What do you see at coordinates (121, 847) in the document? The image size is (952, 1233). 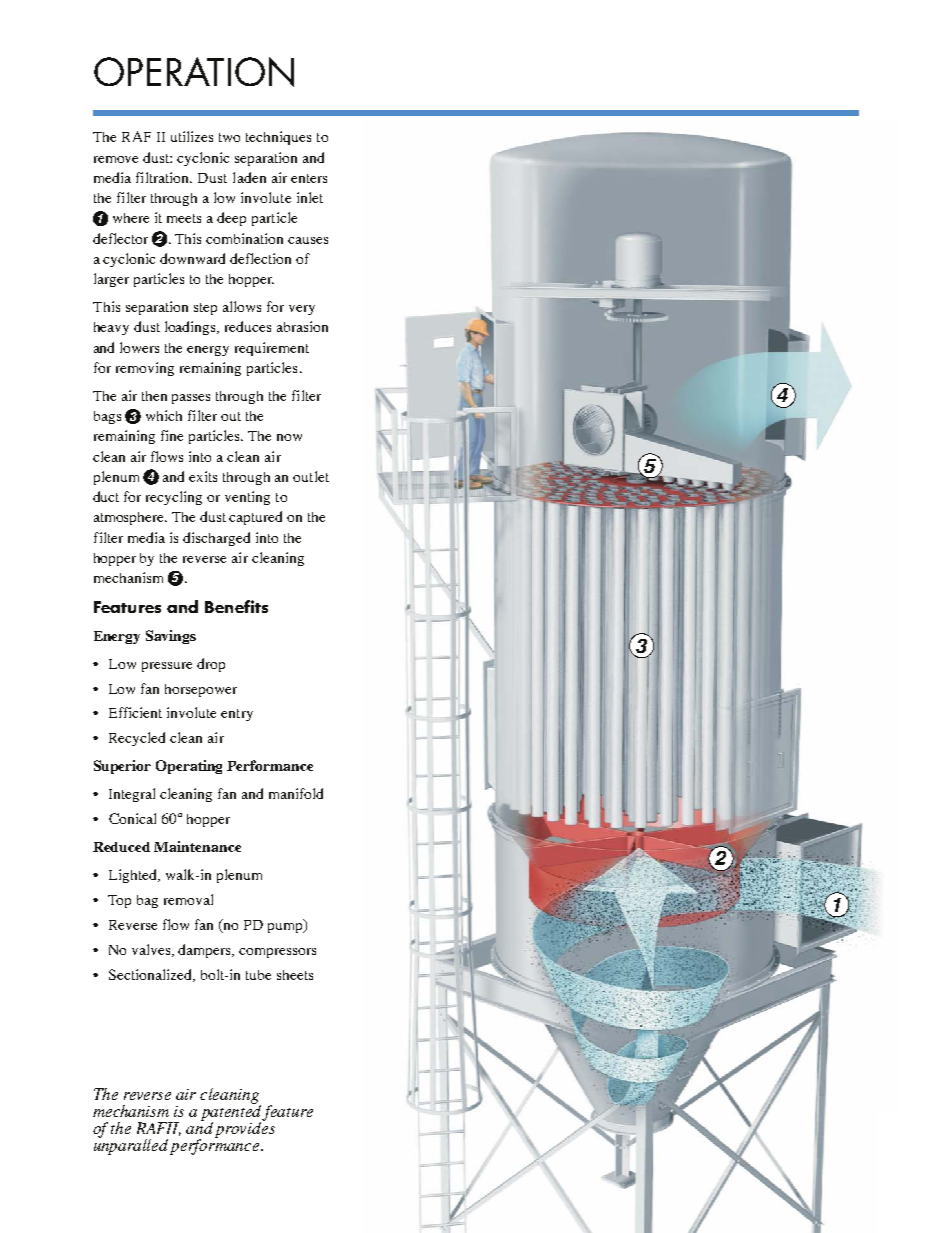 I see `Reduced` at bounding box center [121, 847].
